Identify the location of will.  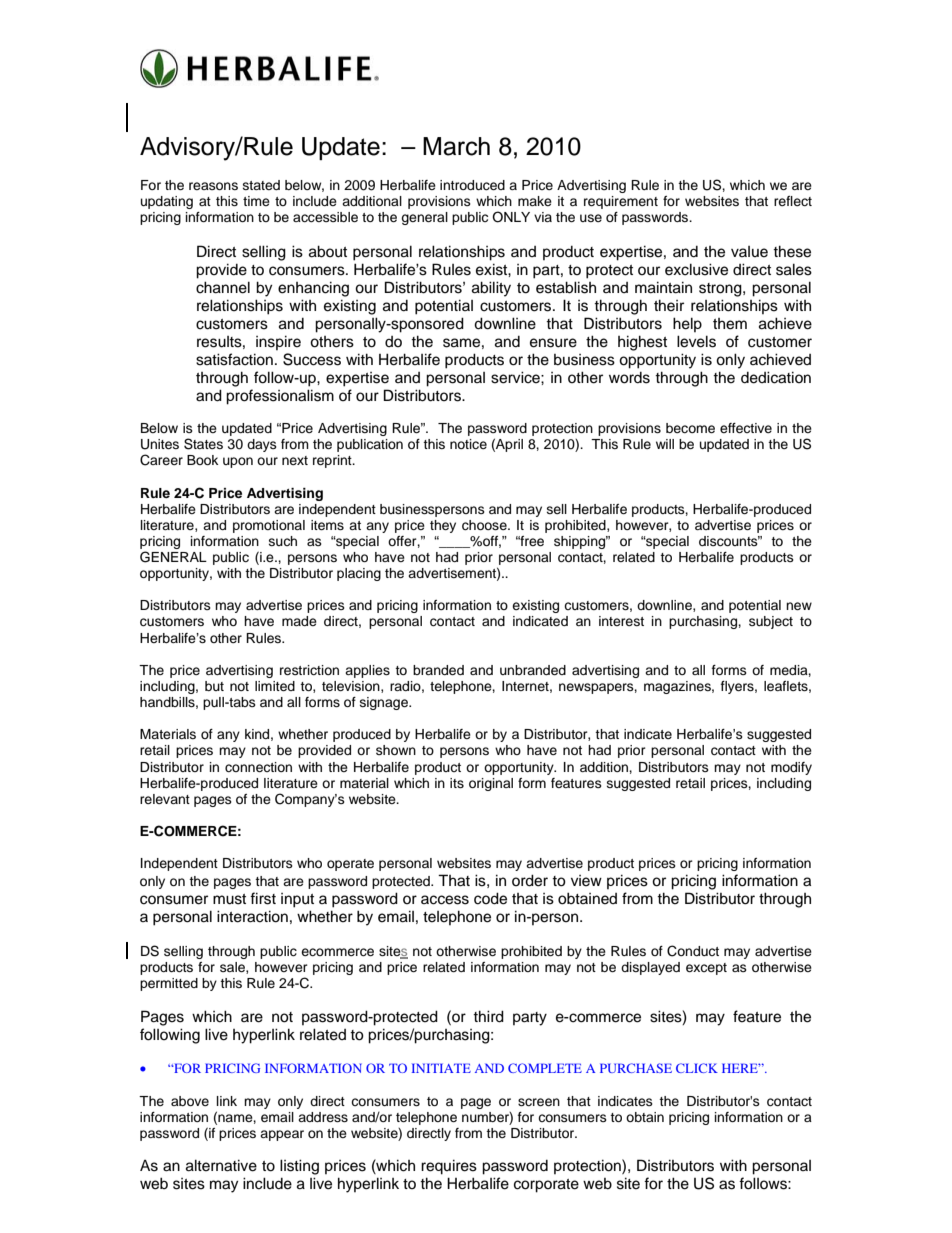
(665, 444).
